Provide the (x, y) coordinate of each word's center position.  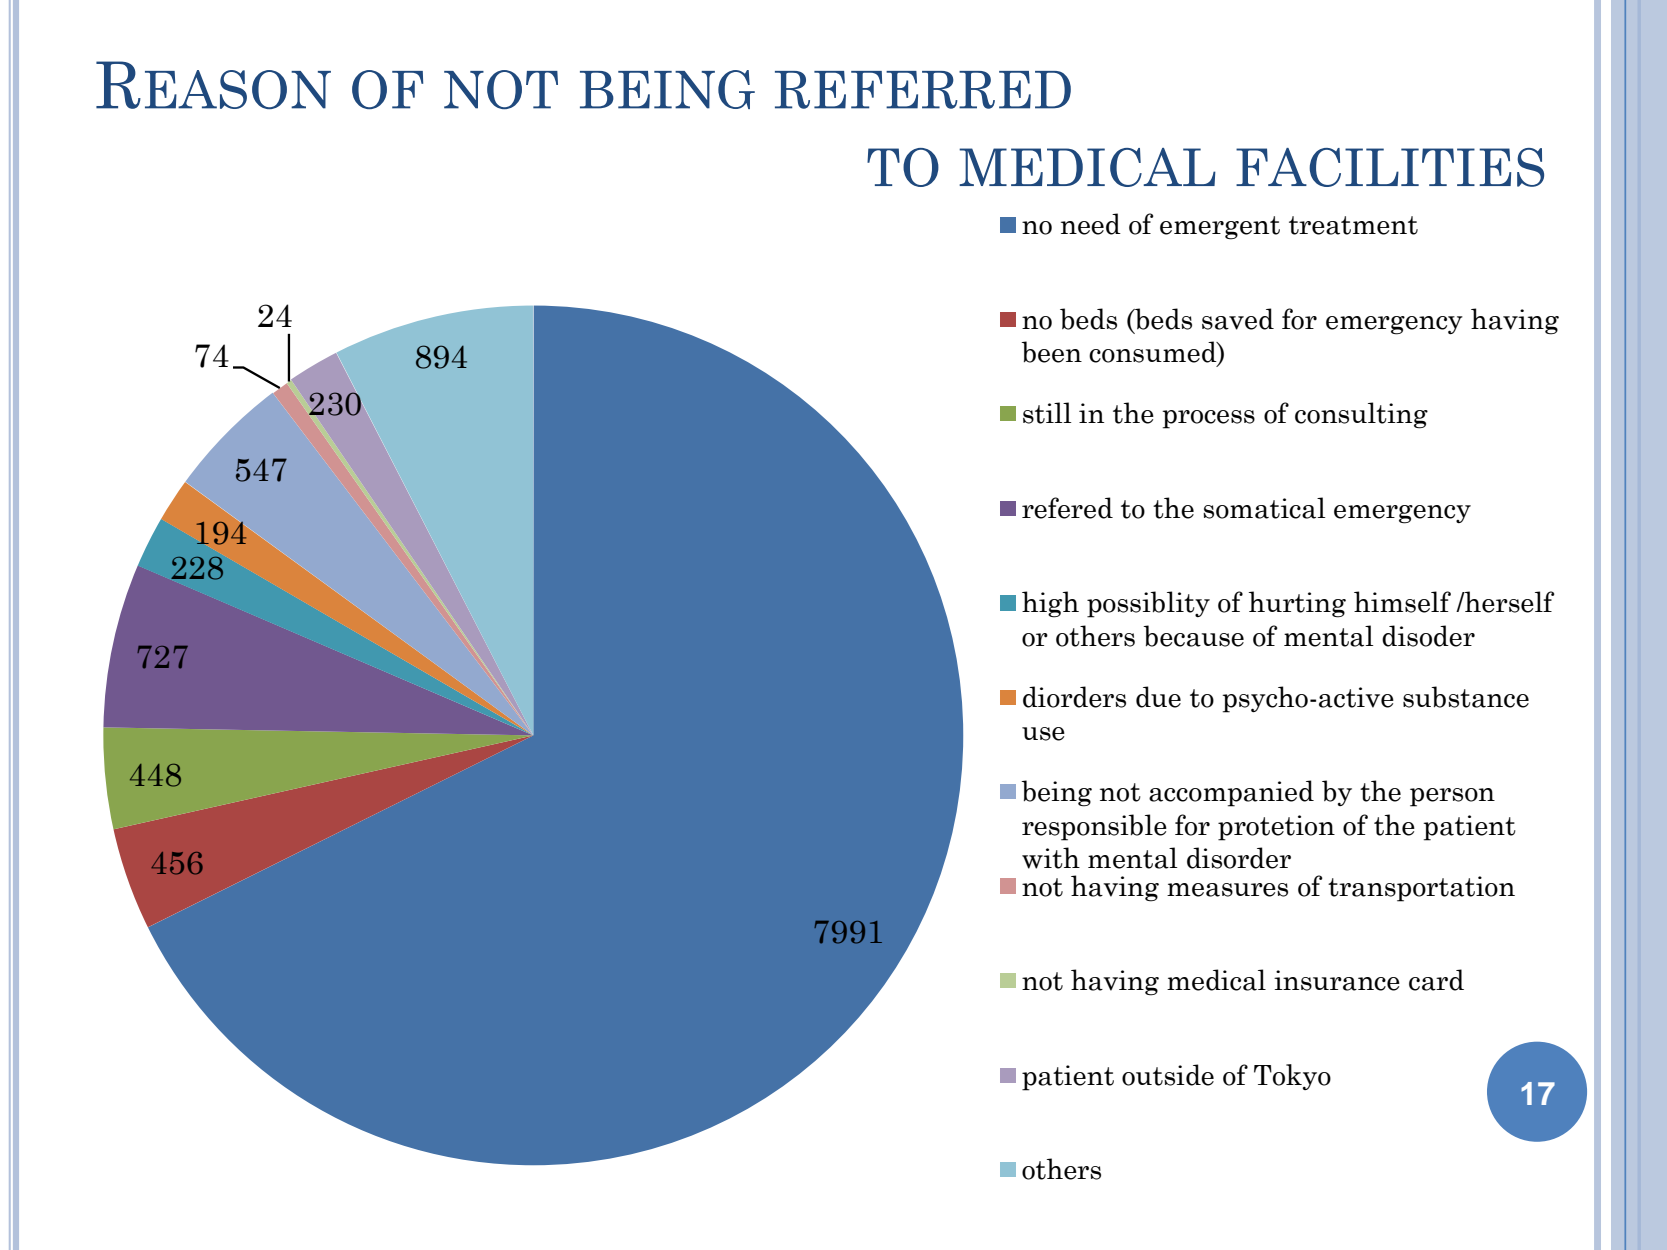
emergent (1220, 228)
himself (1402, 602)
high (1050, 604)
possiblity (1148, 604)
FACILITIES (1390, 167)
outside (1168, 1075)
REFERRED (923, 90)
